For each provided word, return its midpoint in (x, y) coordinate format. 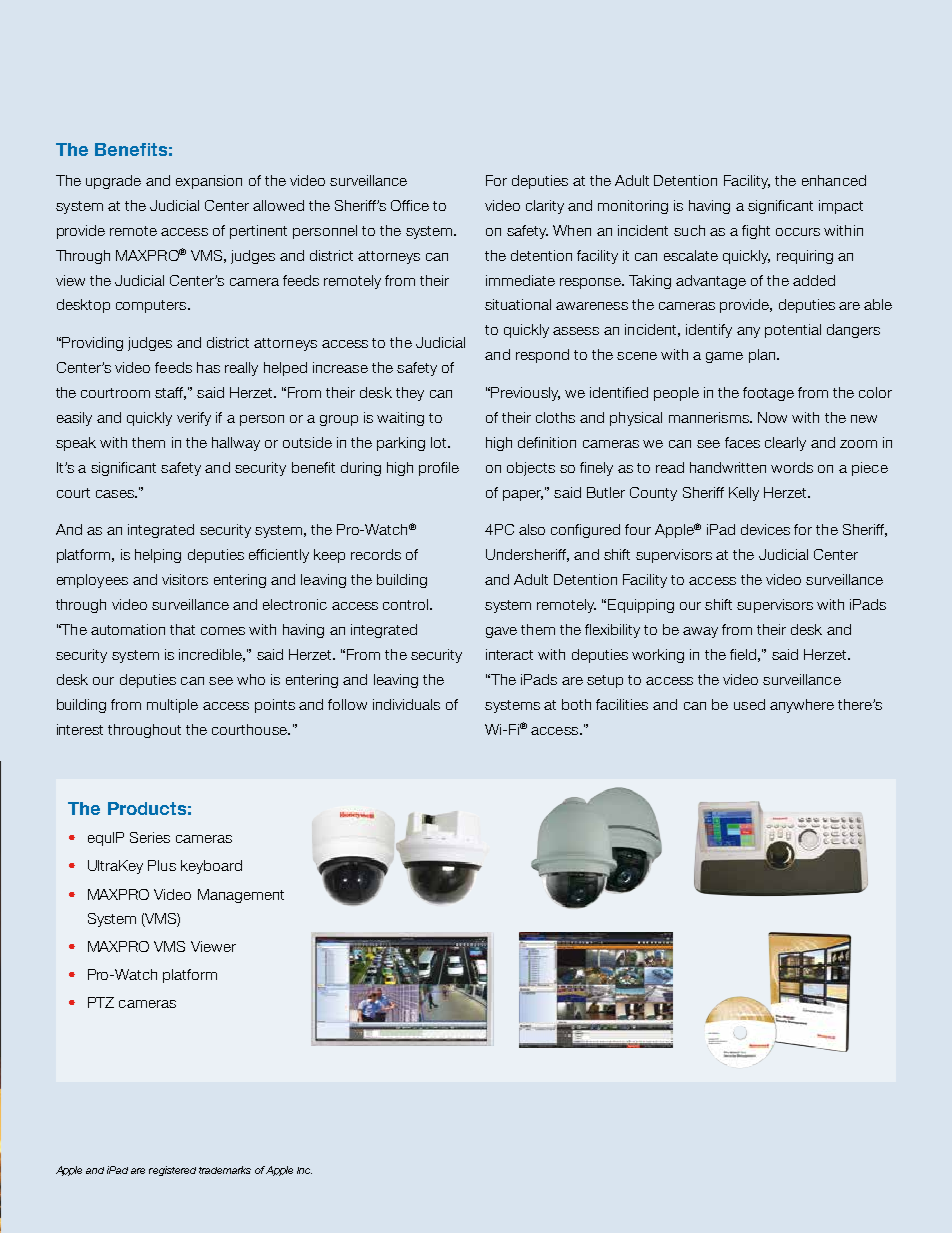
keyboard (211, 867)
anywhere (802, 706)
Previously (525, 394)
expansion (209, 182)
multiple (172, 706)
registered (172, 1171)
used (749, 704)
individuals (406, 704)
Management (241, 896)
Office (410, 205)
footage (768, 394)
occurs (798, 232)
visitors (185, 579)
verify (194, 419)
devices (765, 529)
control (407, 604)
